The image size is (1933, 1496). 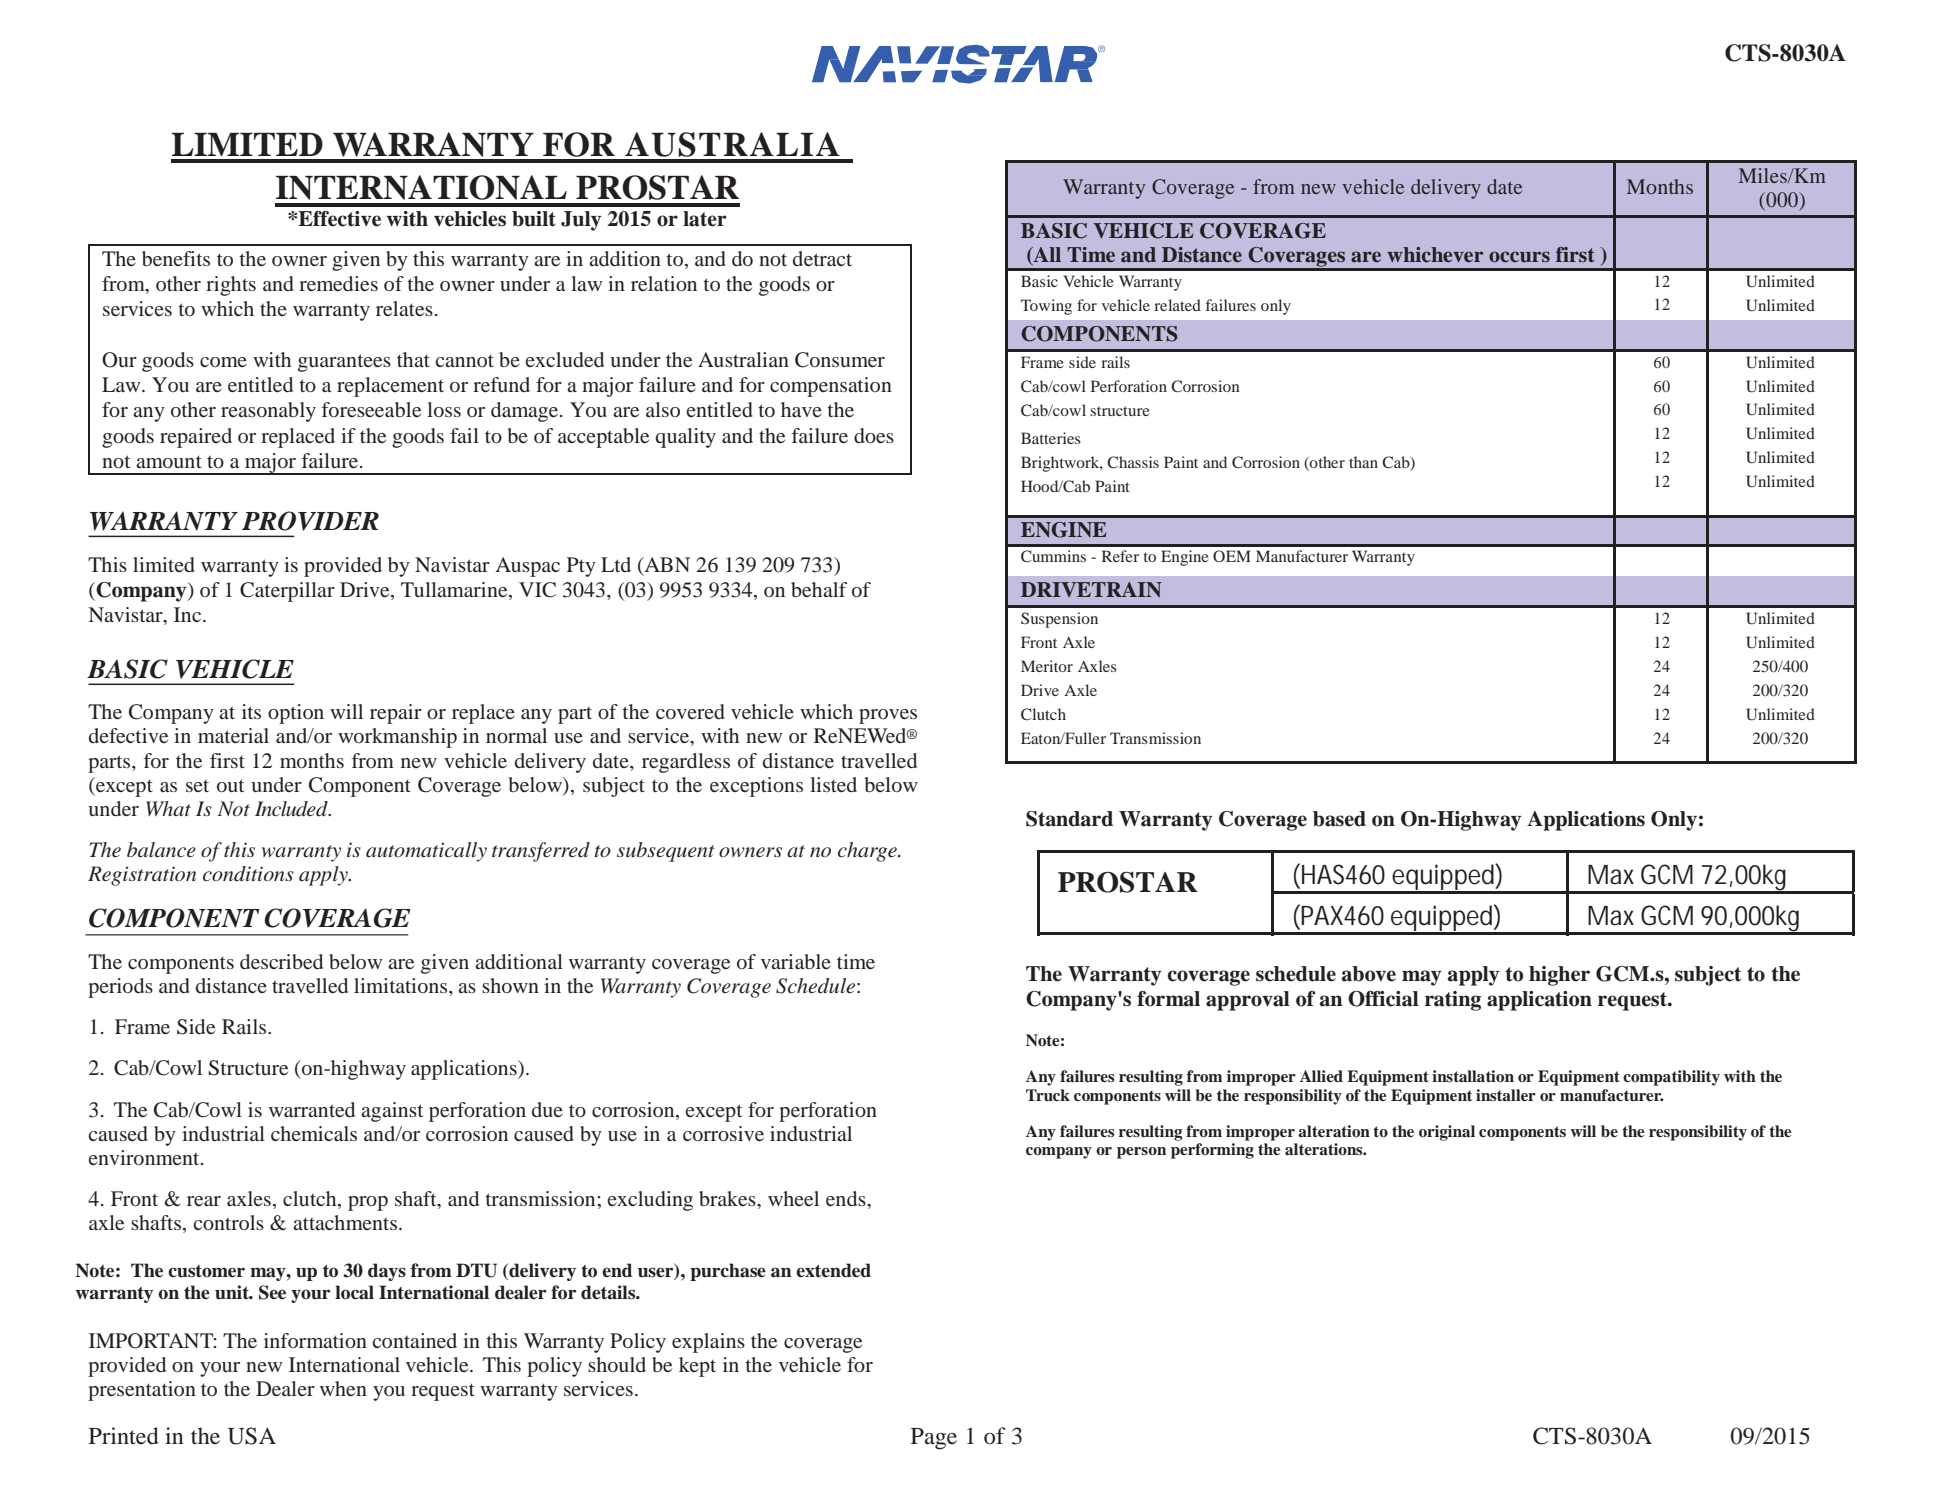 I want to click on higher, so click(x=1559, y=976).
